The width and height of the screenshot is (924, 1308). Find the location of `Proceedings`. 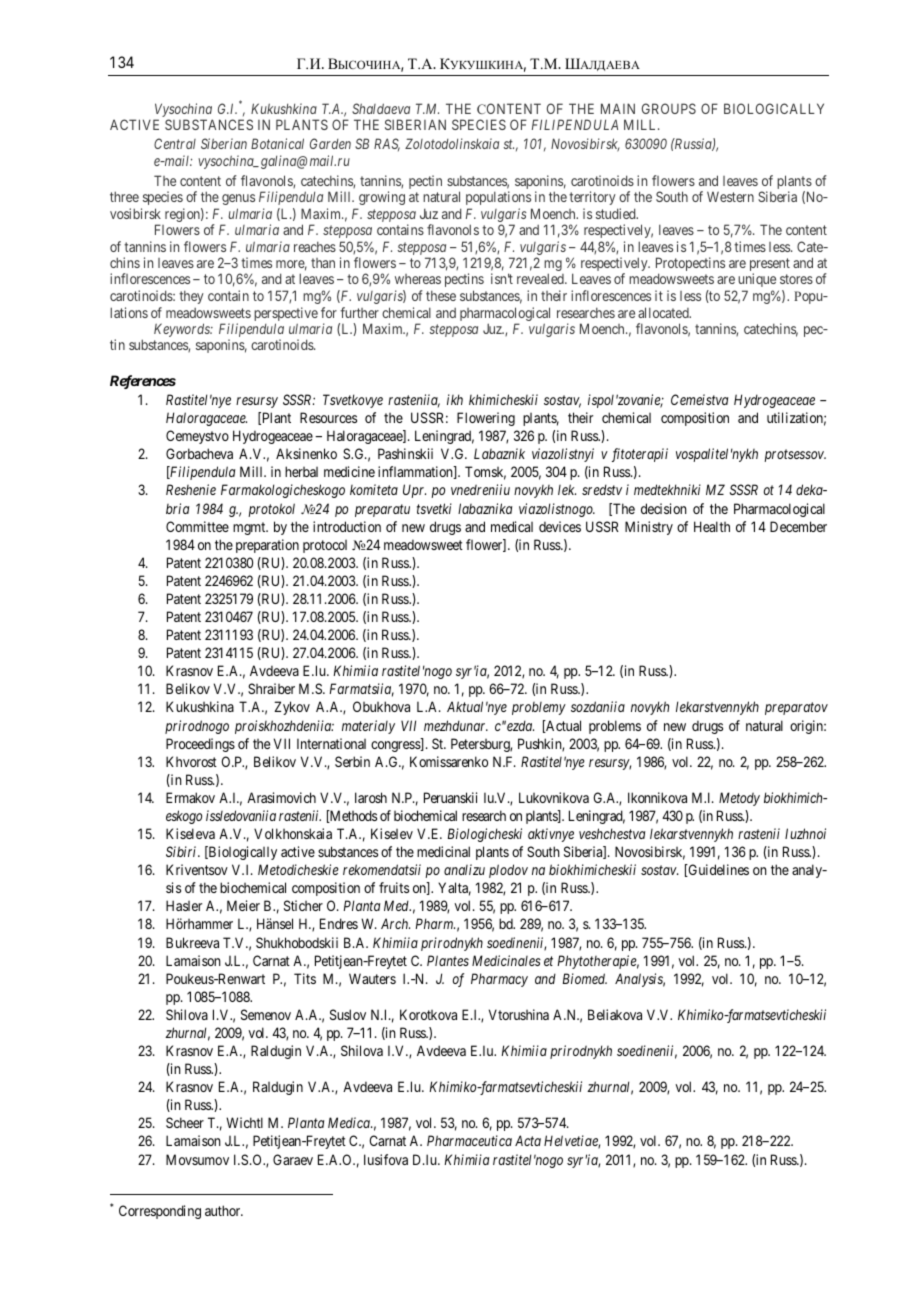

Proceedings is located at coordinates (200, 745).
